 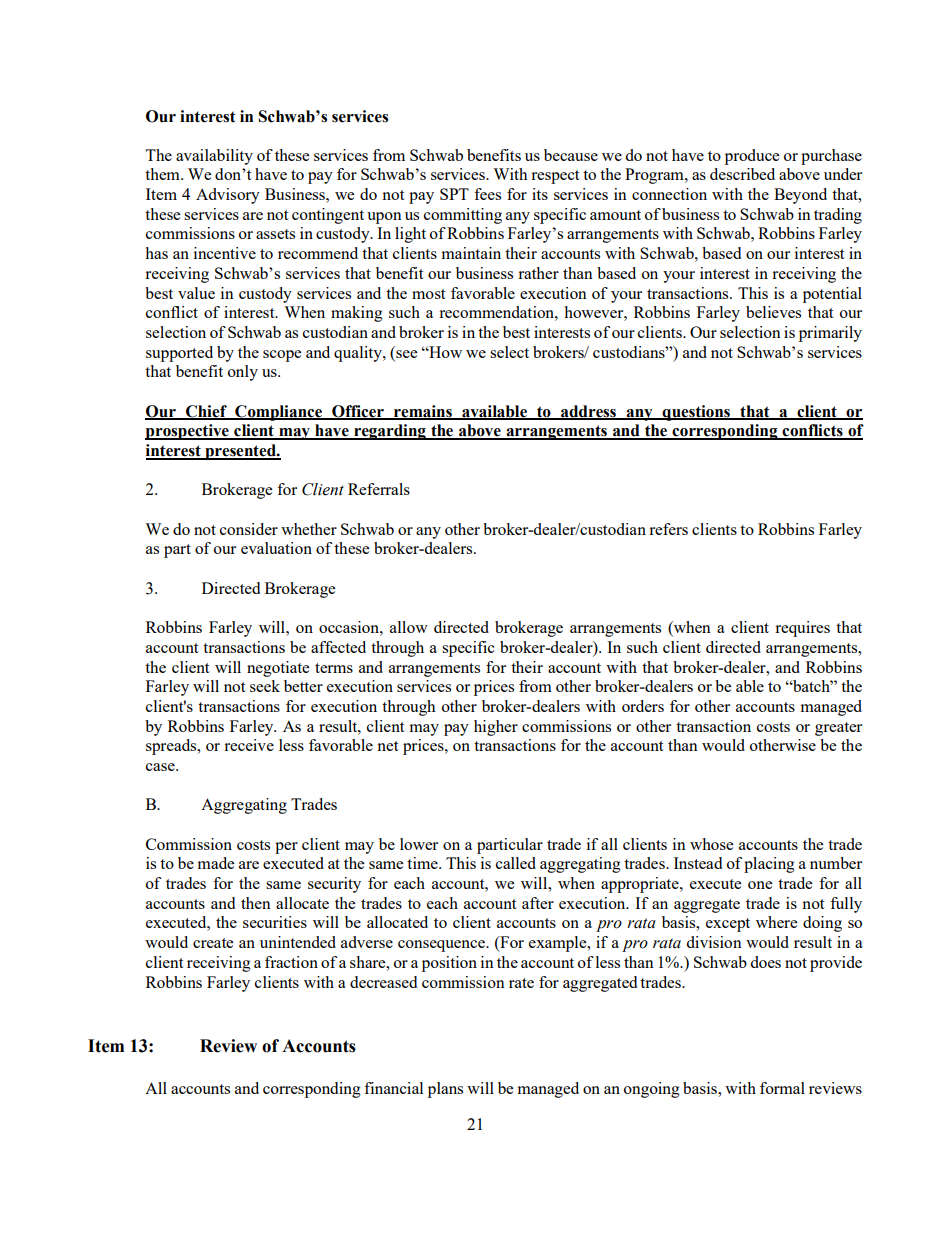 I want to click on higher, so click(x=496, y=728).
